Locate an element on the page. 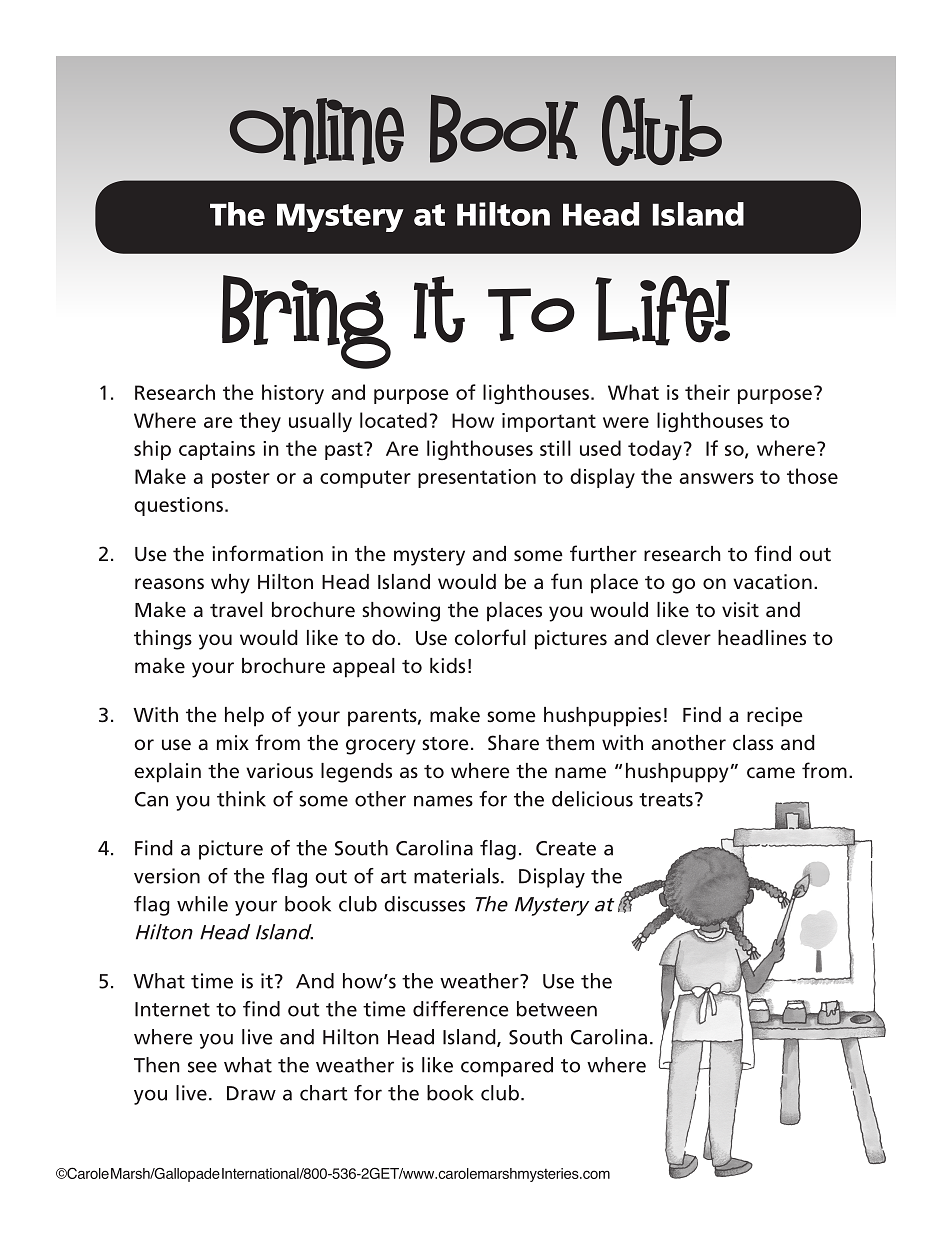 Image resolution: width=952 pixels, height=1233 pixels. materials is located at coordinates (456, 876).
